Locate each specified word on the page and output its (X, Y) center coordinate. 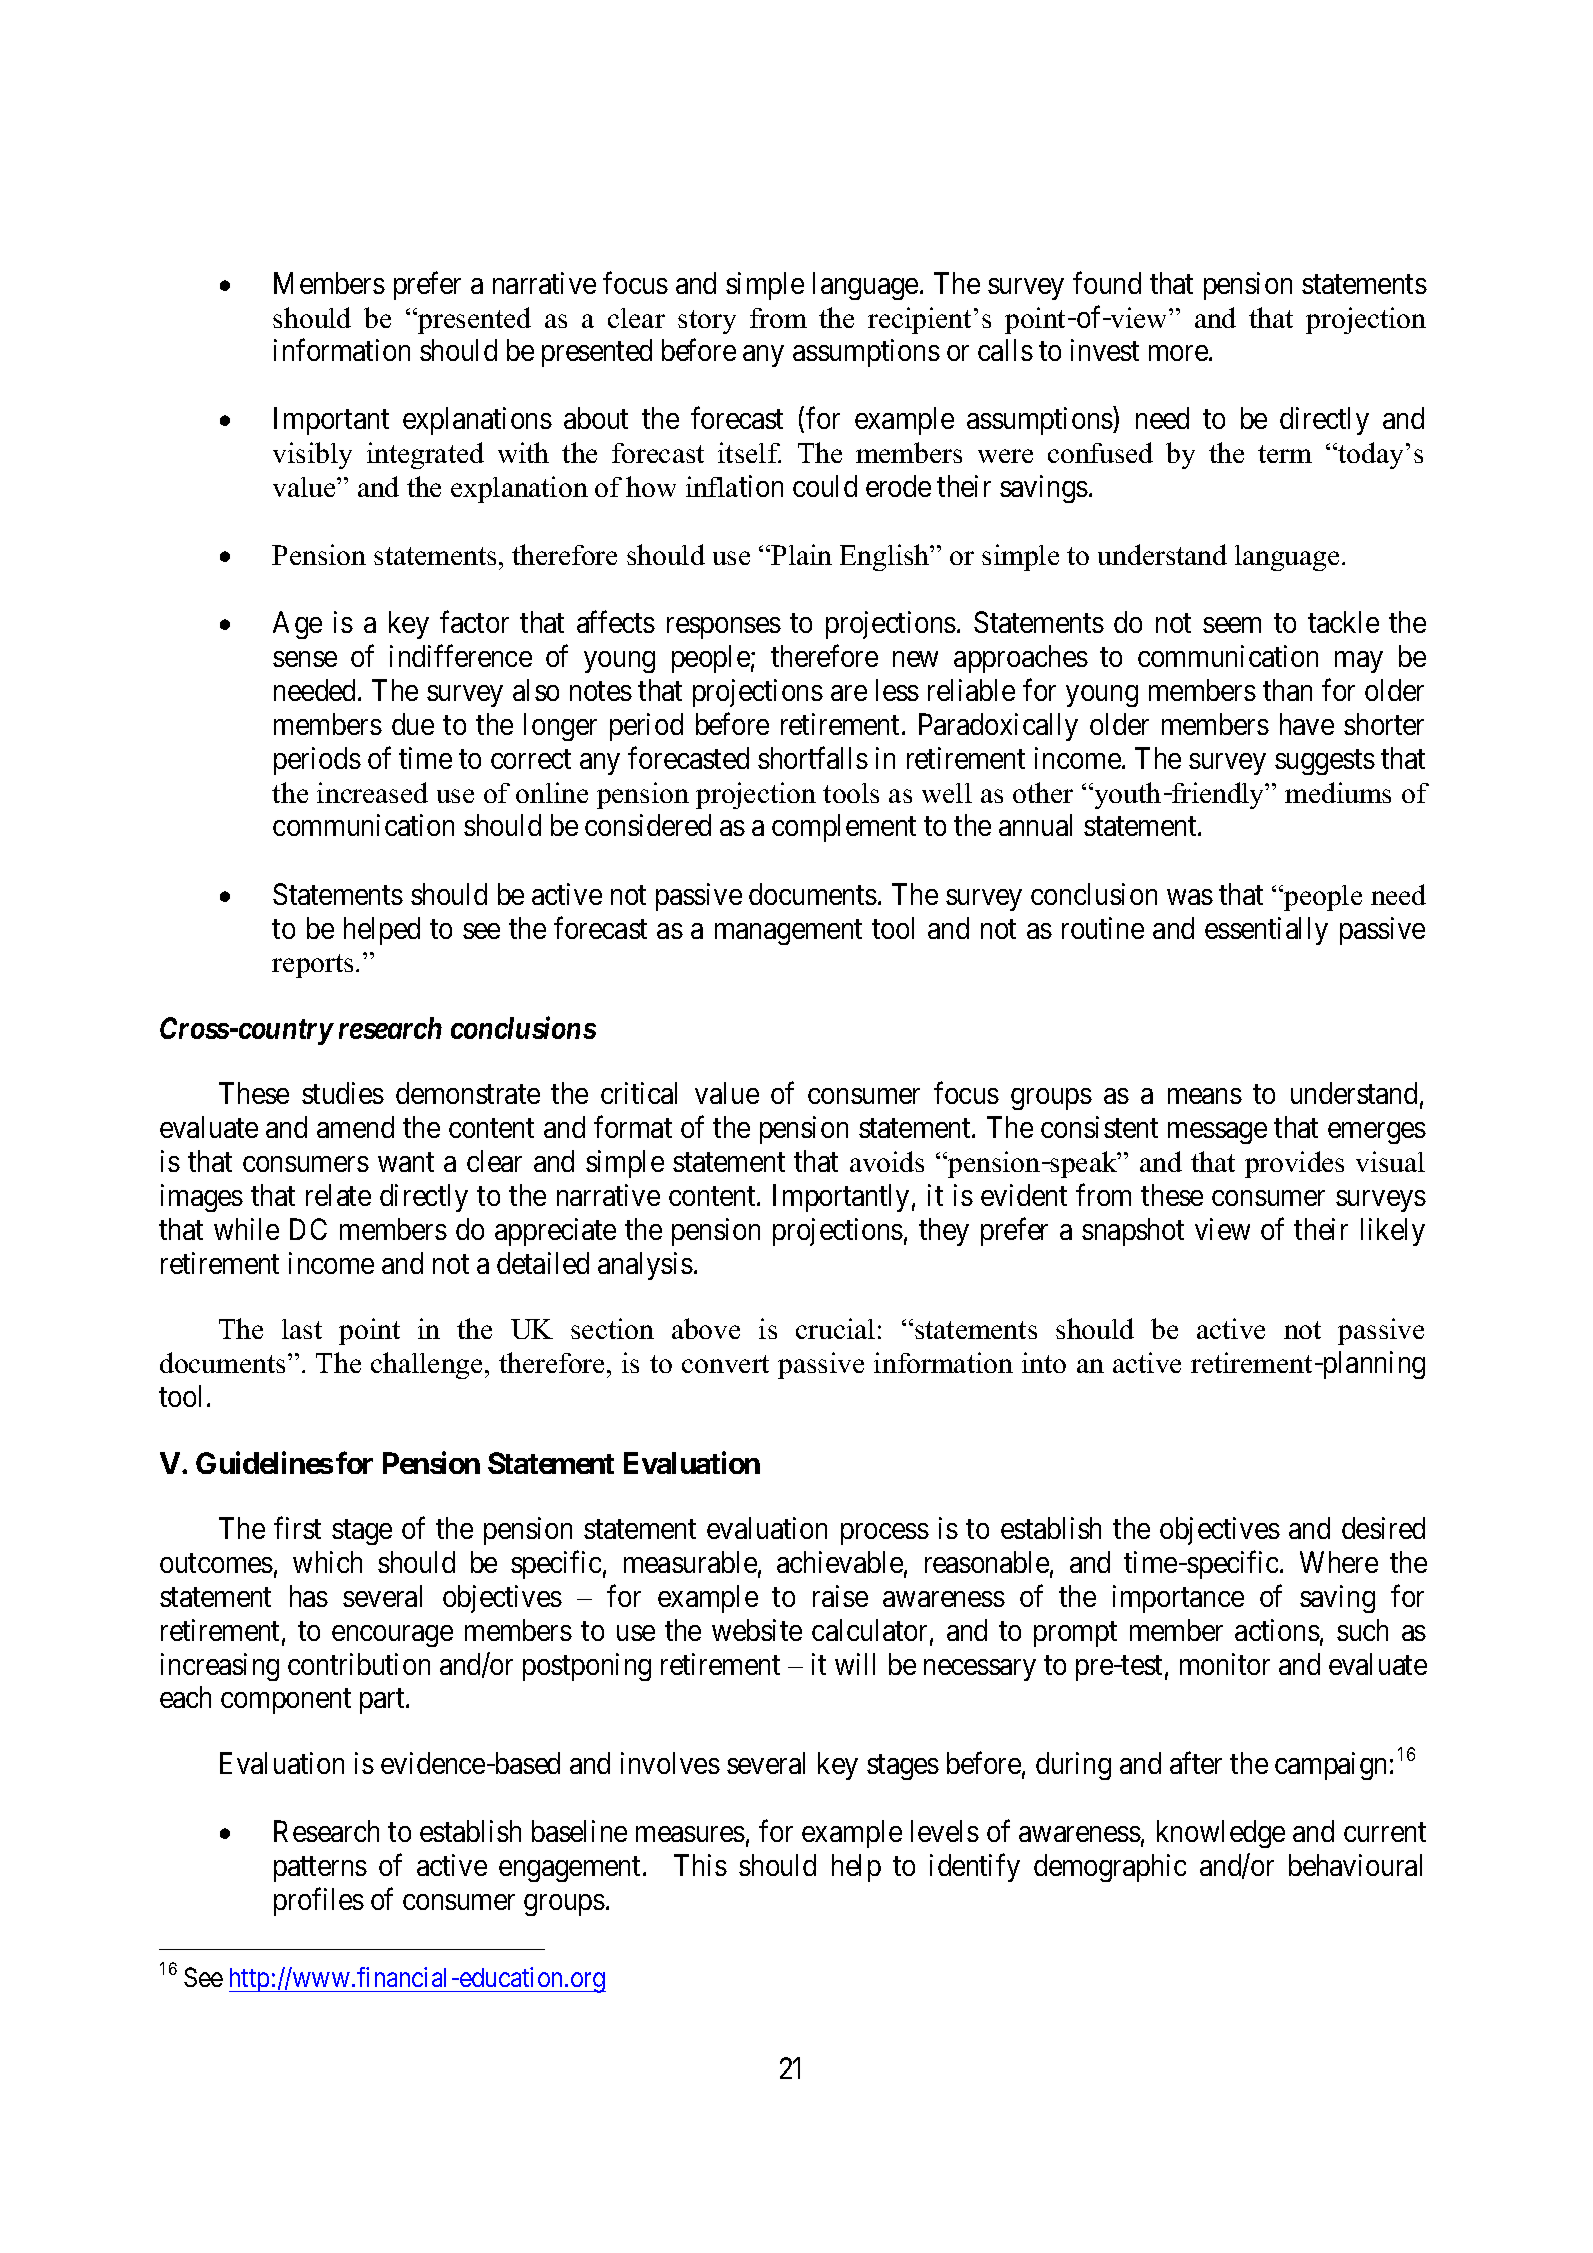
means (1205, 1096)
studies (343, 1093)
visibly (312, 455)
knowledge (1221, 1834)
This (700, 1865)
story (707, 322)
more (1178, 353)
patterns (320, 1869)
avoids (887, 1161)
